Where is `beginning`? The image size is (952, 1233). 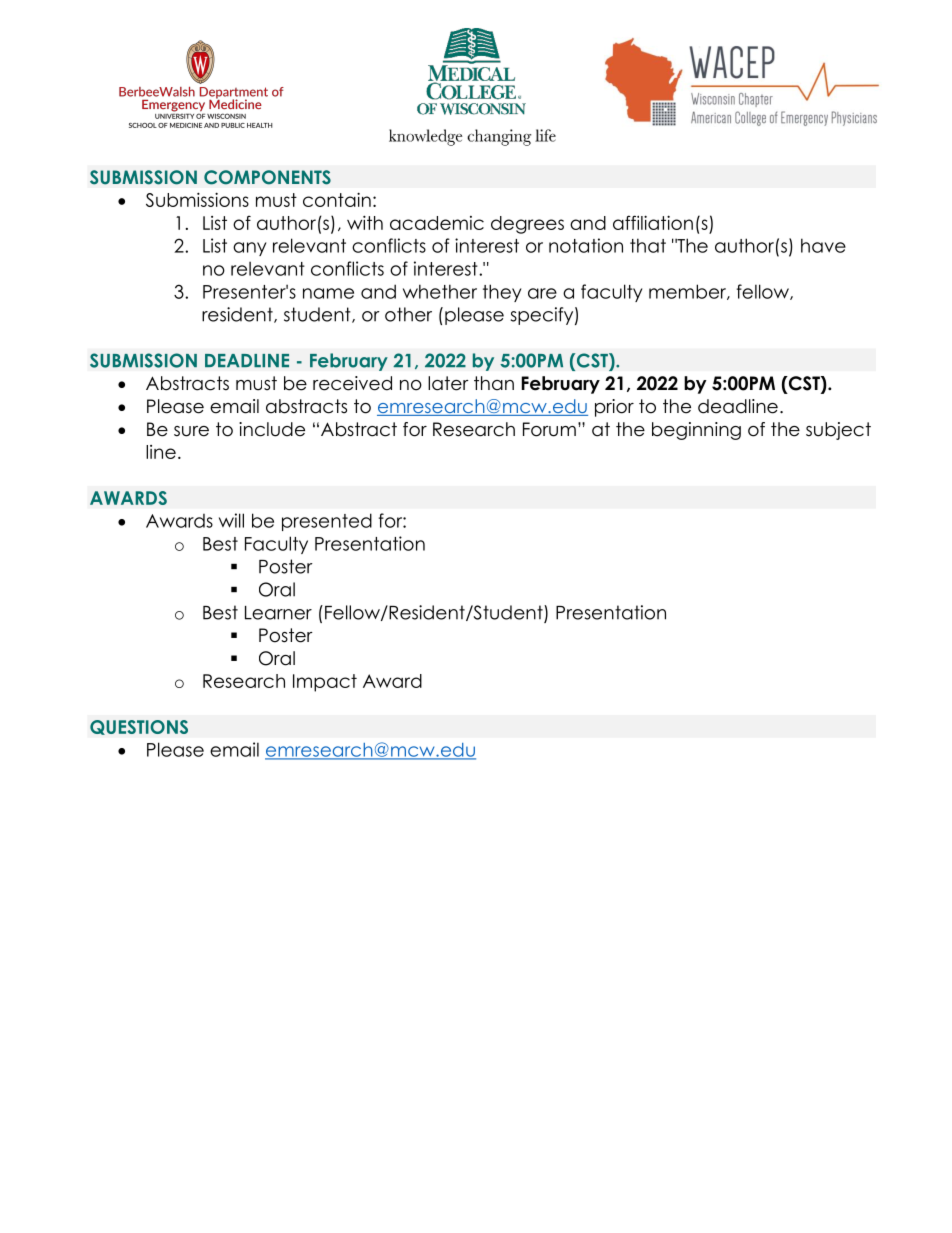 beginning is located at coordinates (696, 431).
